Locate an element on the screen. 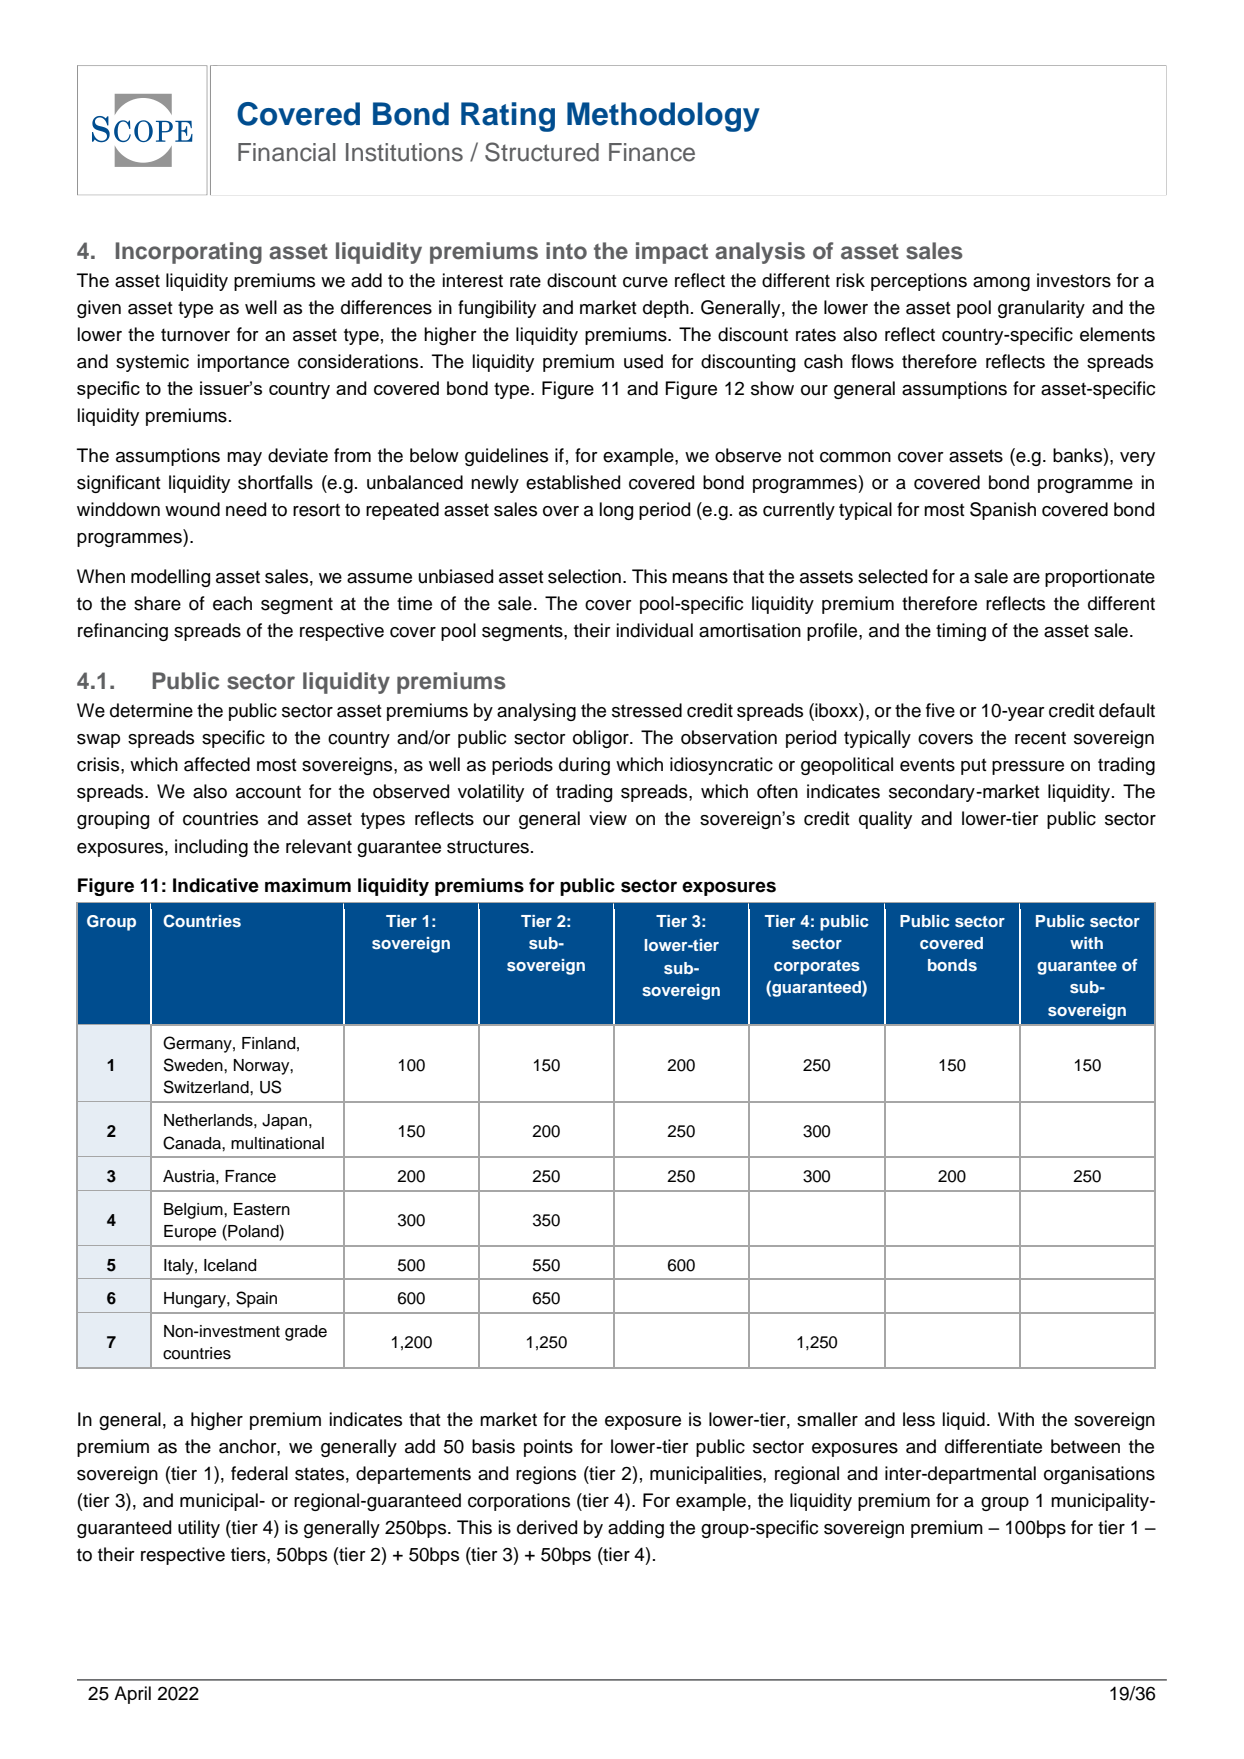 This screenshot has height=1759, width=1244. quality is located at coordinates (885, 820).
